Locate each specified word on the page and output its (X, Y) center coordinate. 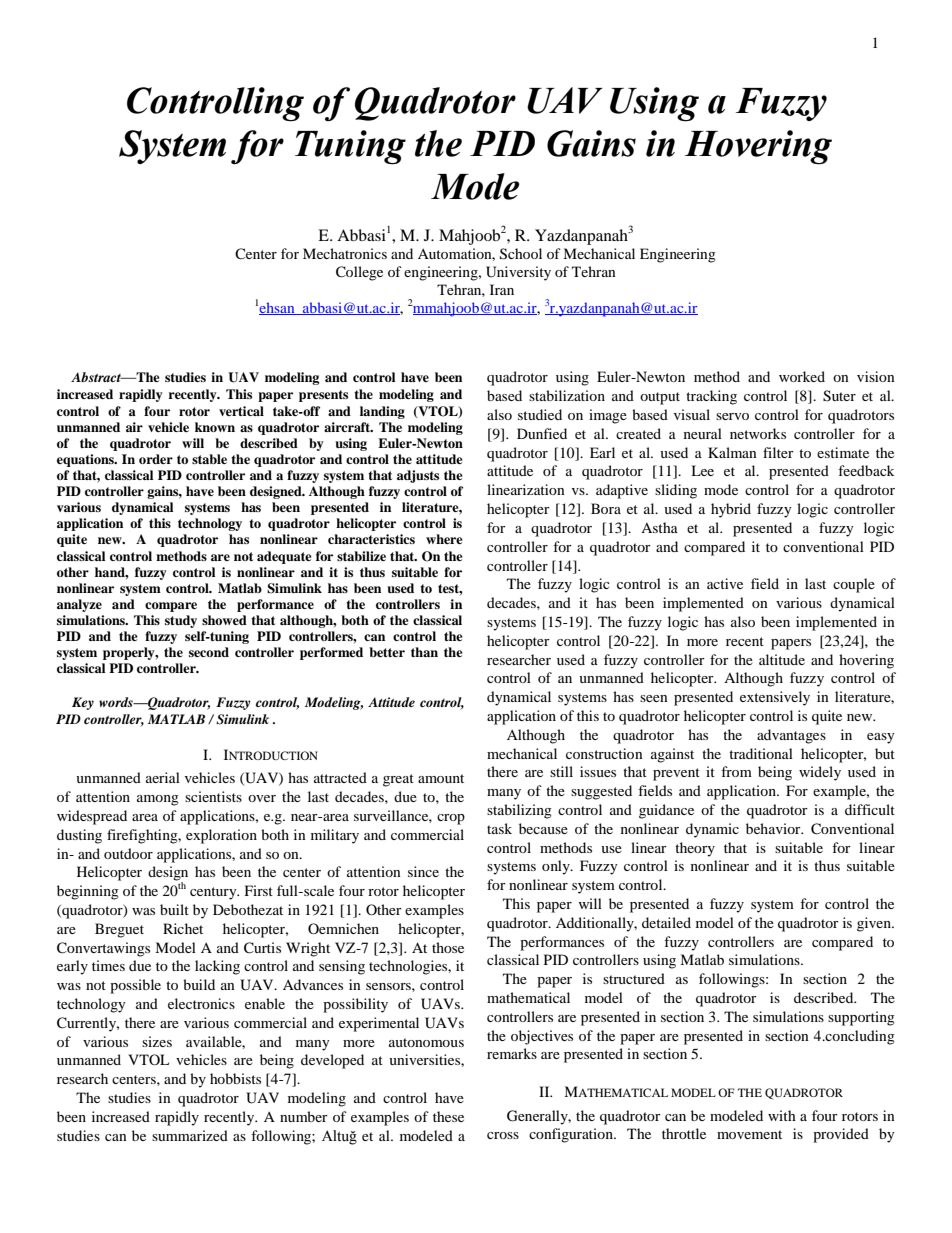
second (209, 652)
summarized (190, 1135)
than (424, 652)
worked (802, 376)
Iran (502, 289)
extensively (775, 698)
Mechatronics (345, 253)
